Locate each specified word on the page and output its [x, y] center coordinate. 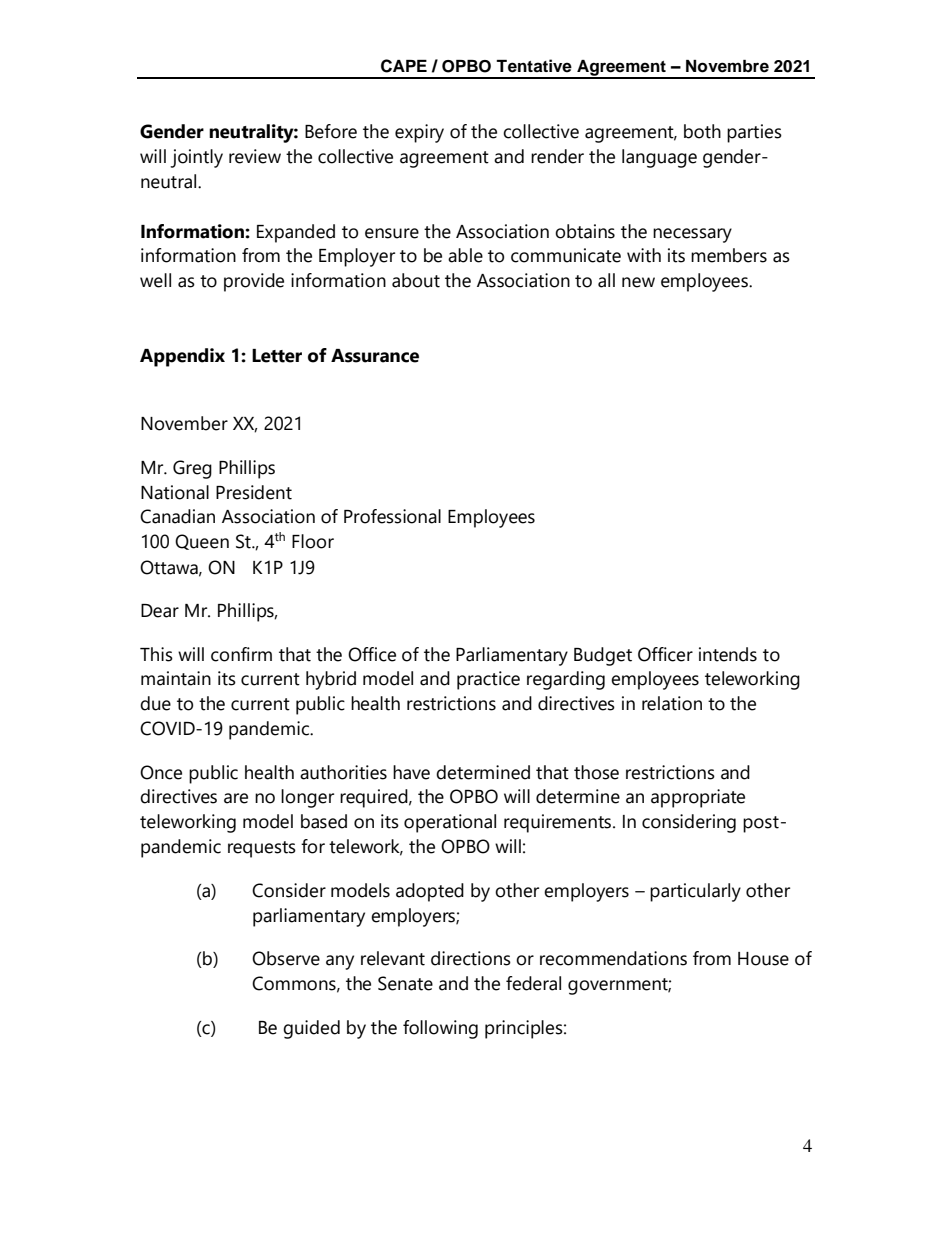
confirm [241, 654]
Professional [392, 516]
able [465, 255]
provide [254, 282]
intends [728, 654]
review [255, 156]
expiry [419, 133]
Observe [286, 958]
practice [488, 680]
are [236, 798]
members [729, 255]
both [702, 131]
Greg [192, 469]
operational [450, 823]
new [638, 282]
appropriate [698, 798]
